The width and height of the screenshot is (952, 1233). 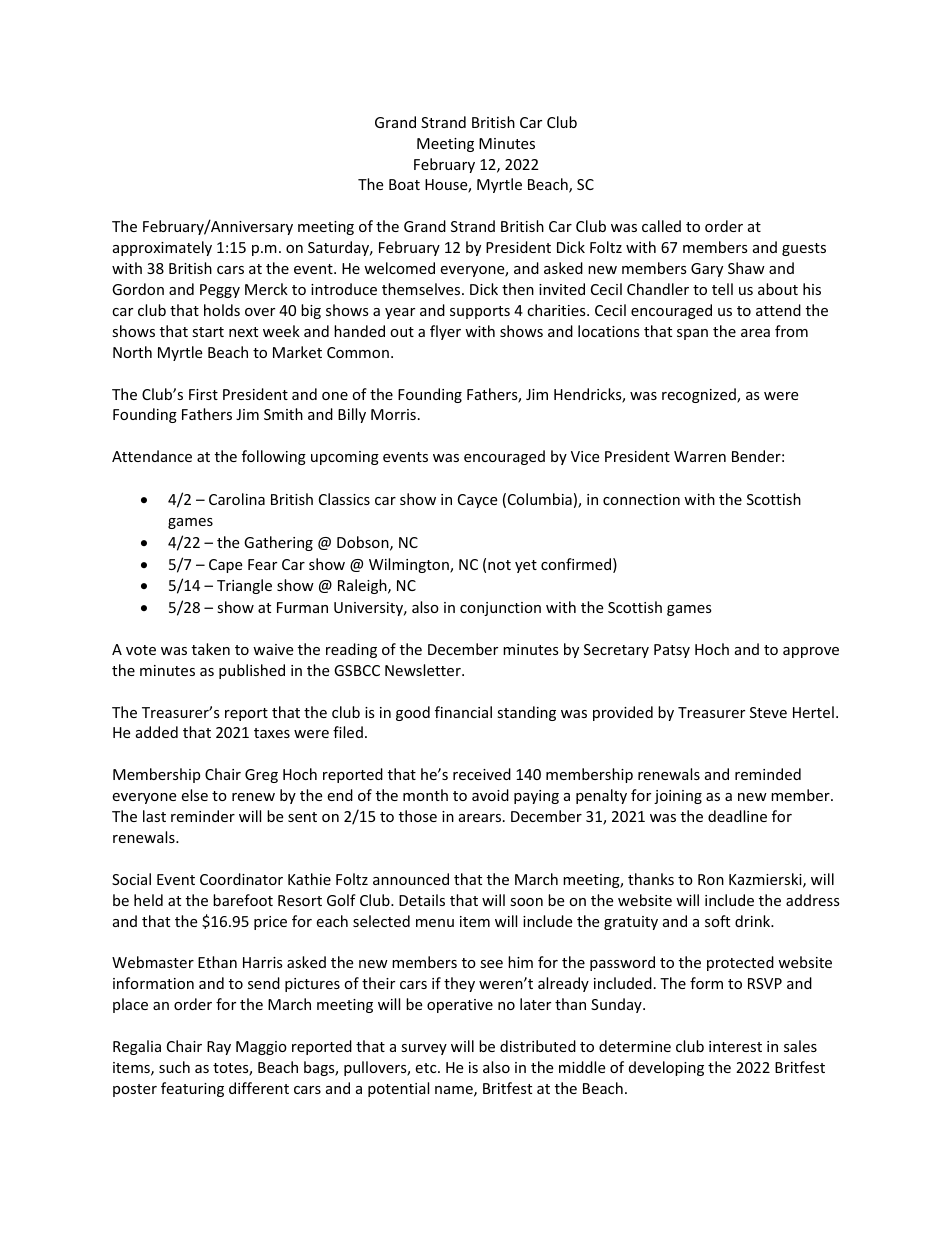 What do you see at coordinates (499, 565) in the screenshot?
I see `not` at bounding box center [499, 565].
